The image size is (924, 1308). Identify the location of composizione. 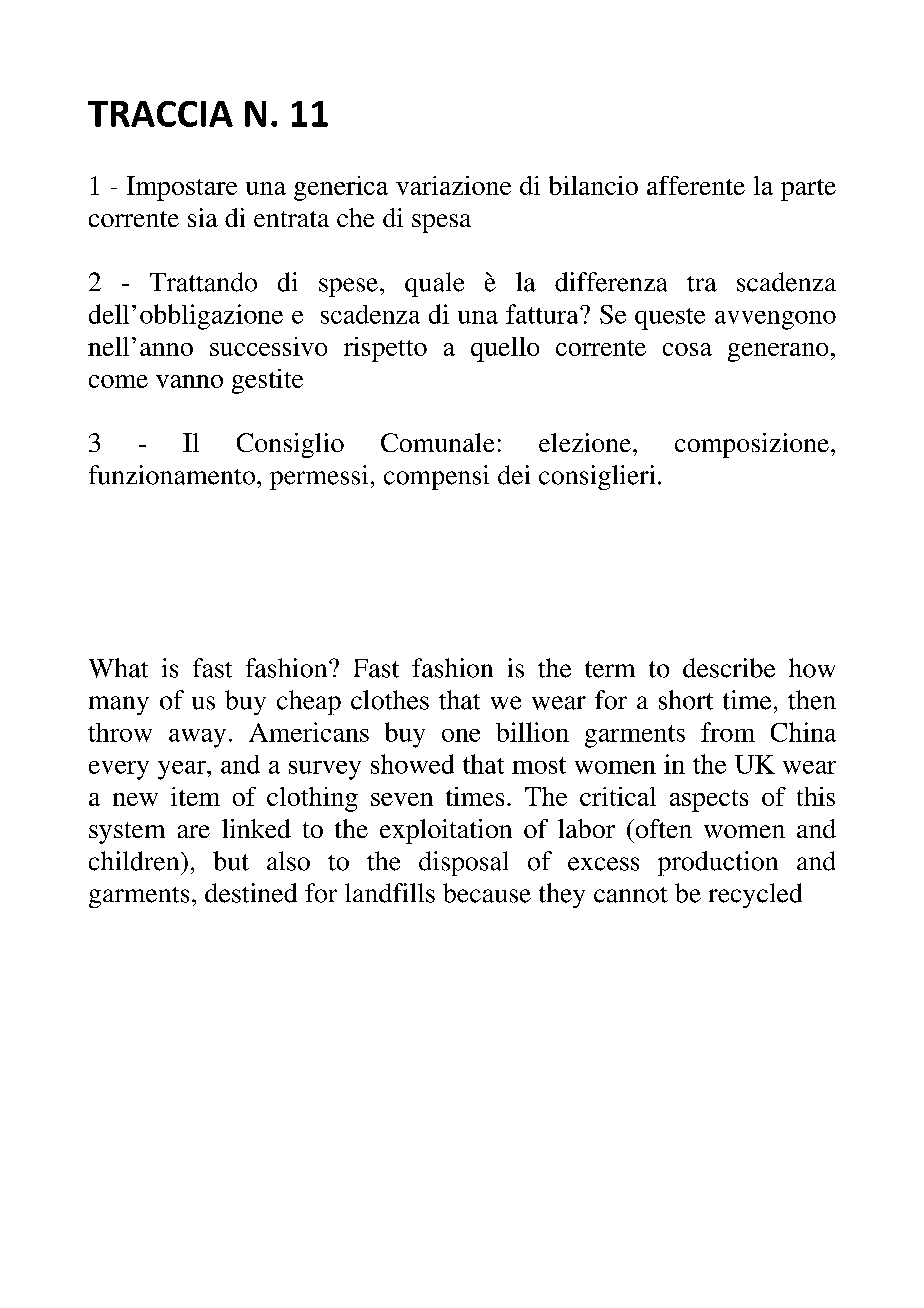
(752, 445).
